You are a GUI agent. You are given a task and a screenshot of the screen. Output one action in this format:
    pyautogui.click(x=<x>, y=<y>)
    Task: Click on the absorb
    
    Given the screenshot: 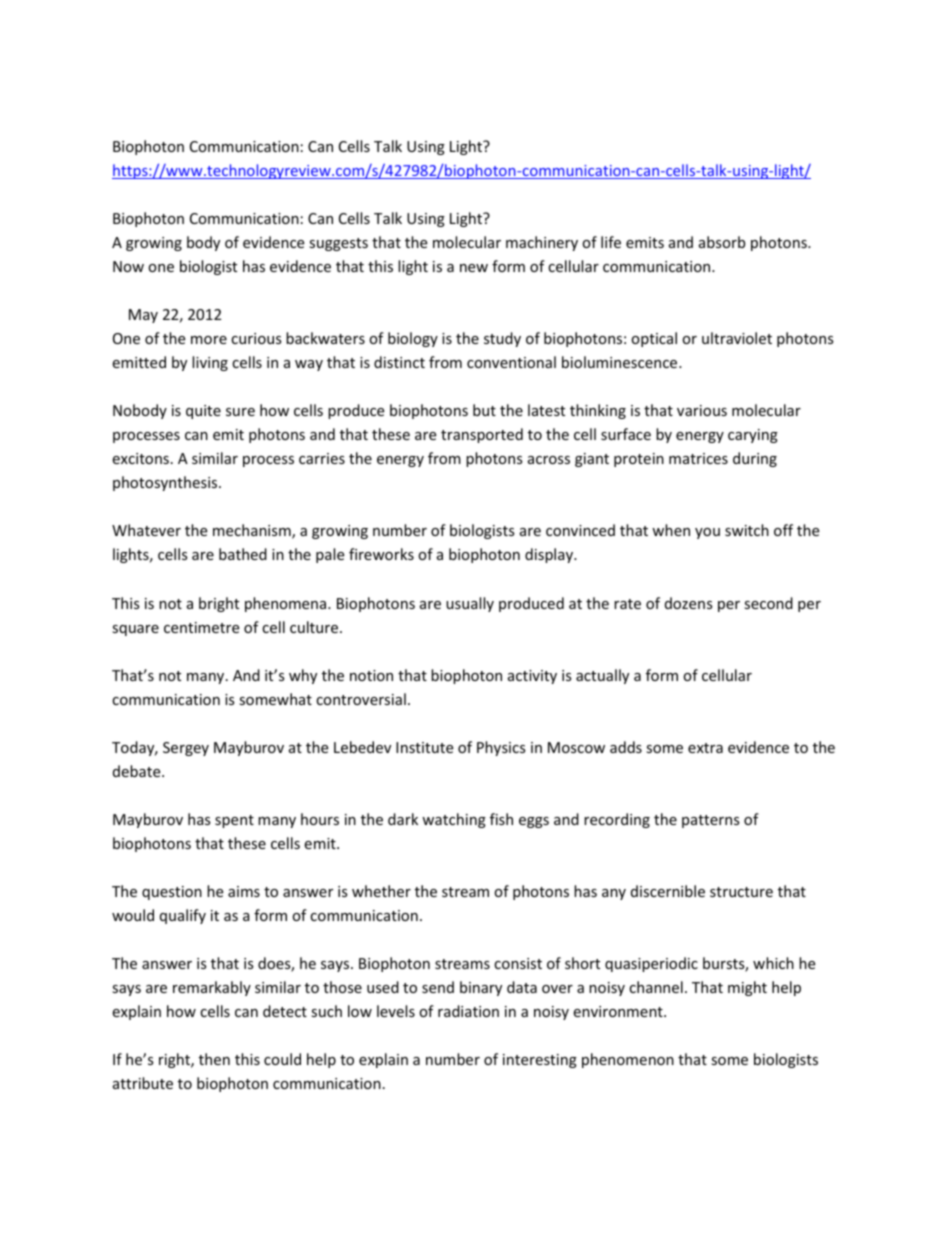 What is the action you would take?
    pyautogui.click(x=722, y=242)
